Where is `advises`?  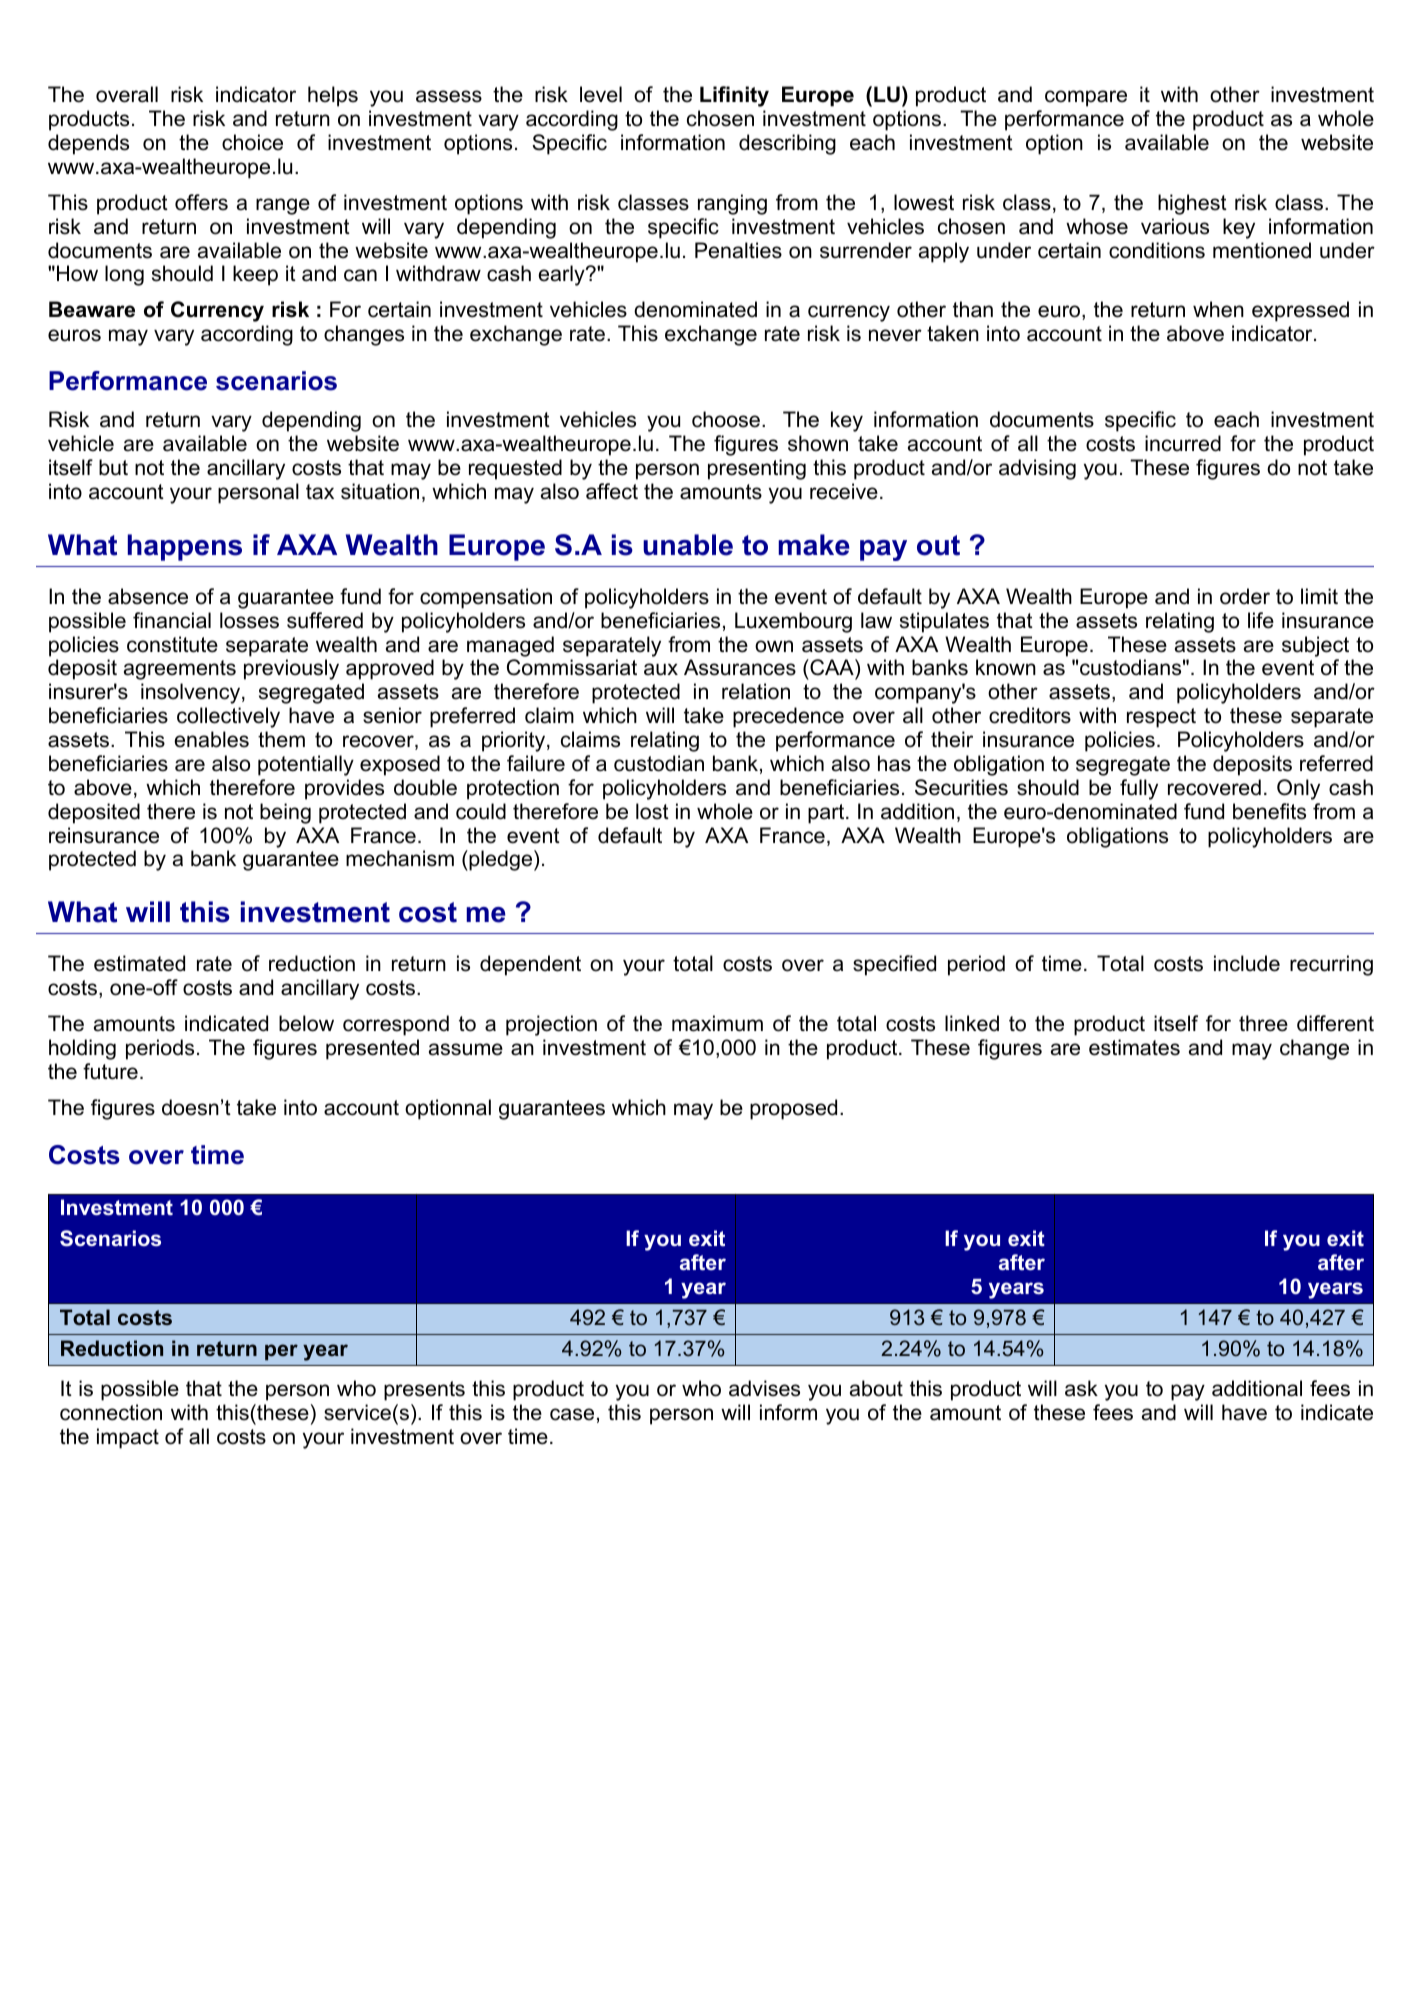
advises is located at coordinates (764, 1388).
